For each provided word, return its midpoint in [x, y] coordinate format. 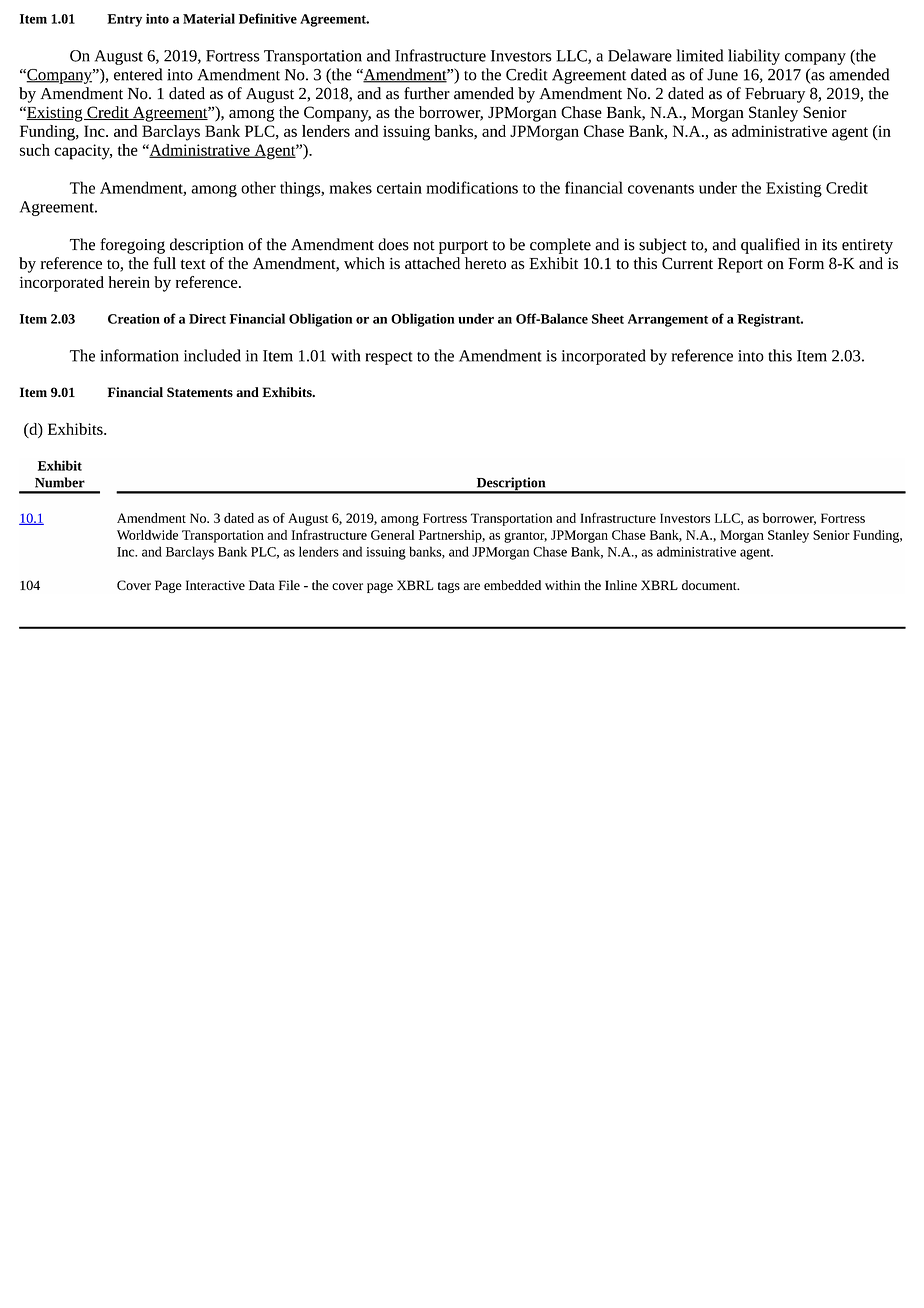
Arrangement [668, 320]
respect [389, 358]
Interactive [215, 585]
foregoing [132, 246]
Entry [124, 20]
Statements [200, 392]
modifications [472, 187]
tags [449, 587]
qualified [770, 246]
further [427, 93]
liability [754, 57]
